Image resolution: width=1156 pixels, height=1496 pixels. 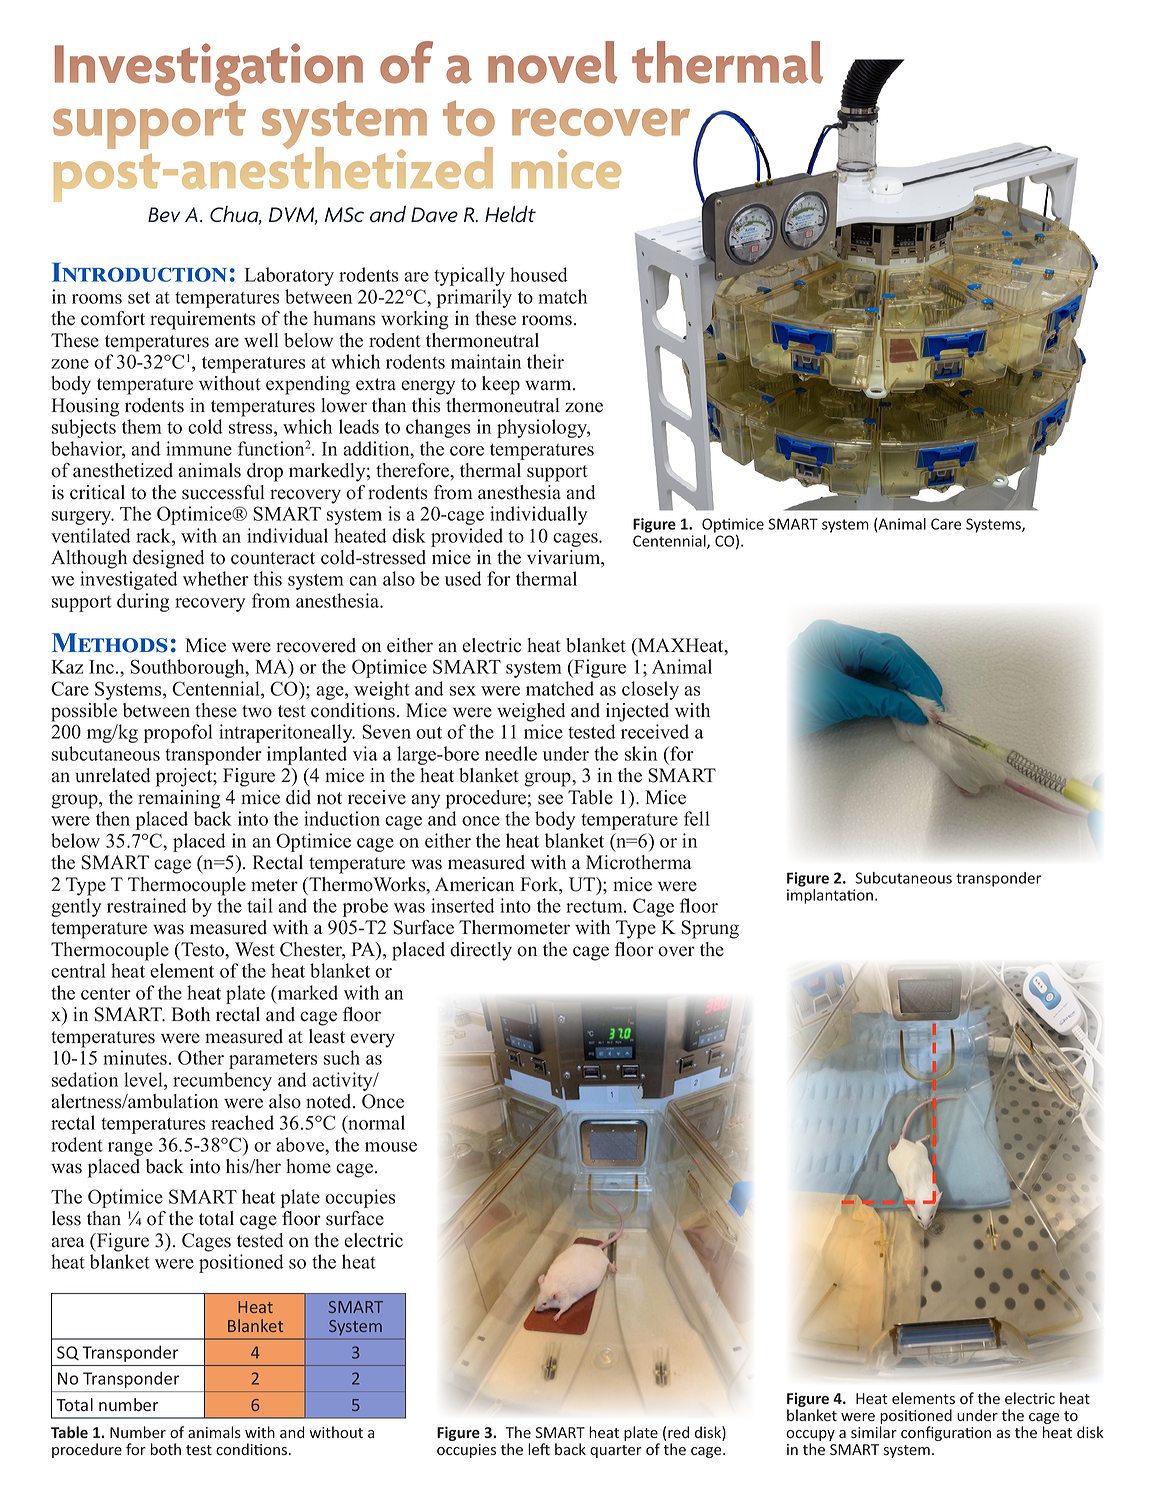 What do you see at coordinates (168, 559) in the image?
I see `designed` at bounding box center [168, 559].
